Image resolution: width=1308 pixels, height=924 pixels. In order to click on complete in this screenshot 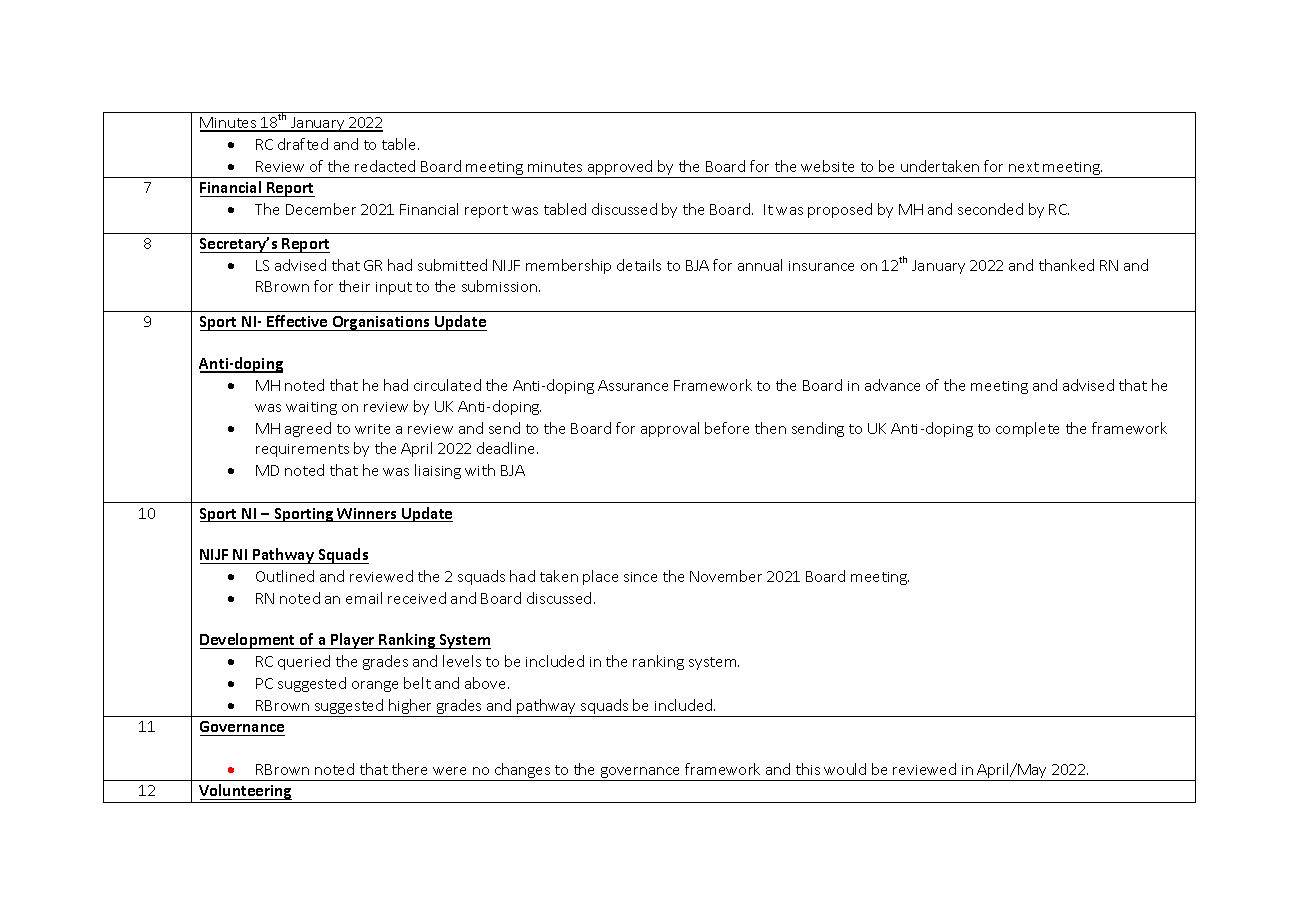, I will do `click(1027, 429)`.
